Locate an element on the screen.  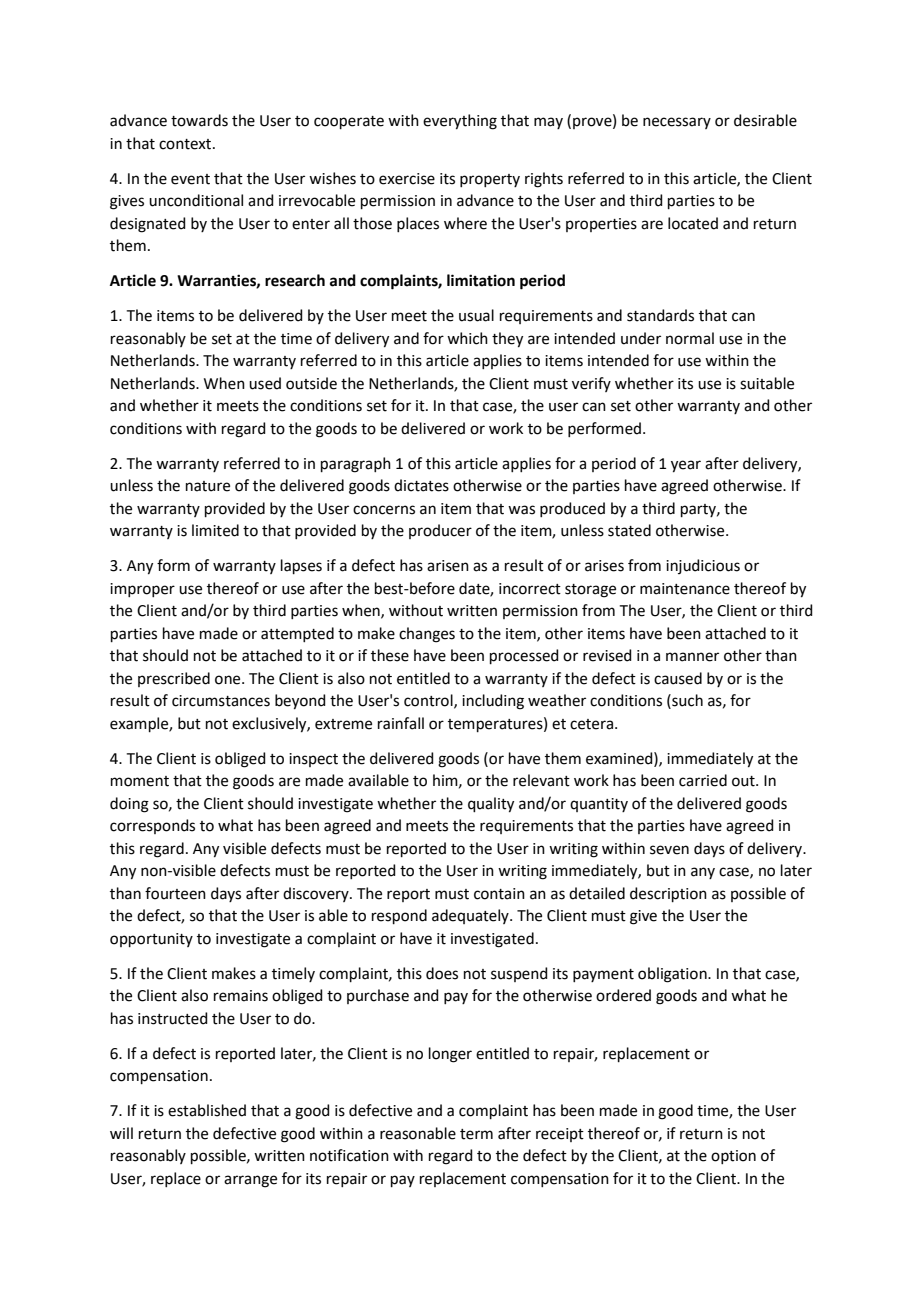
necessary is located at coordinates (677, 123).
